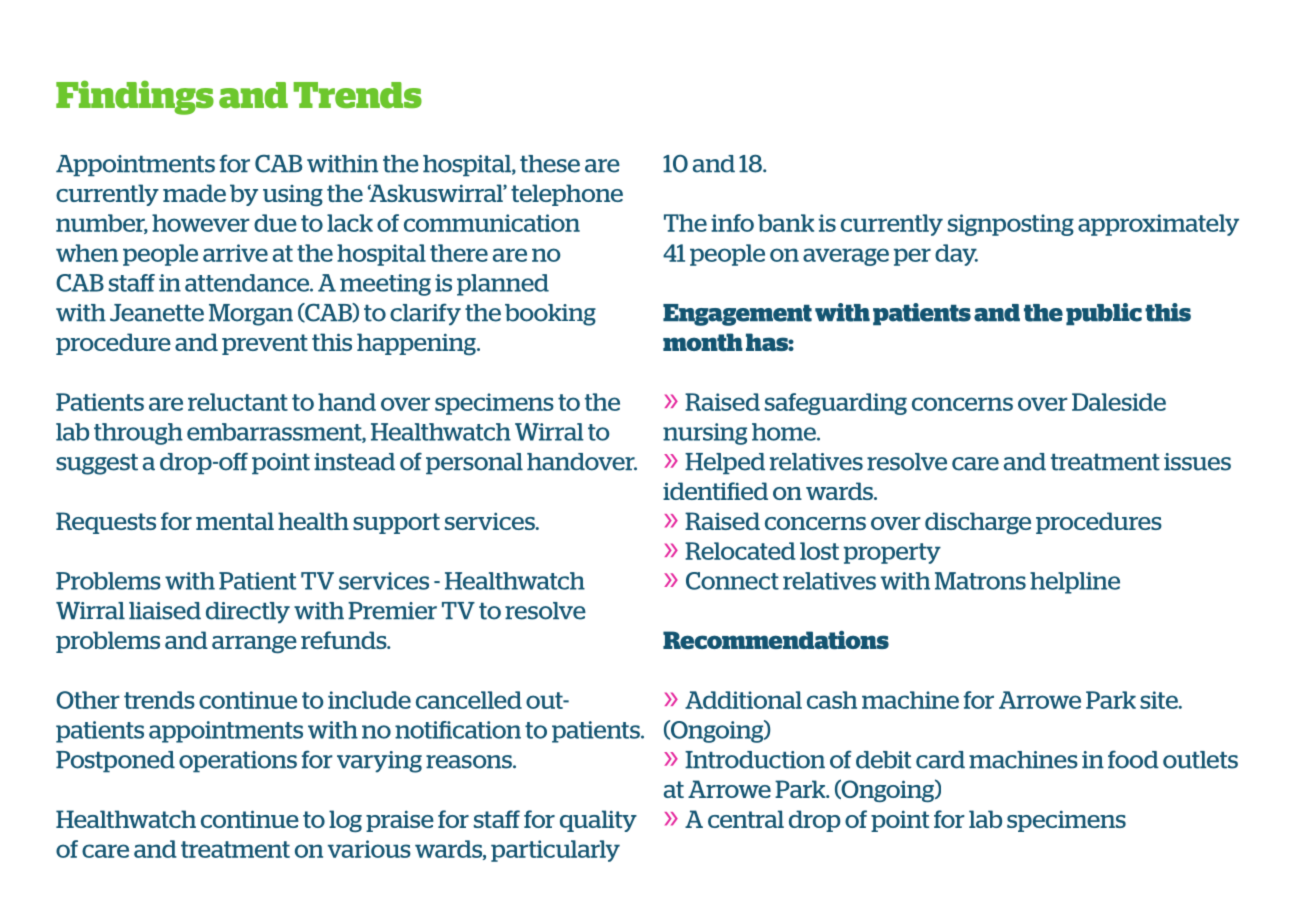  What do you see at coordinates (732, 581) in the page?
I see `Connect` at bounding box center [732, 581].
